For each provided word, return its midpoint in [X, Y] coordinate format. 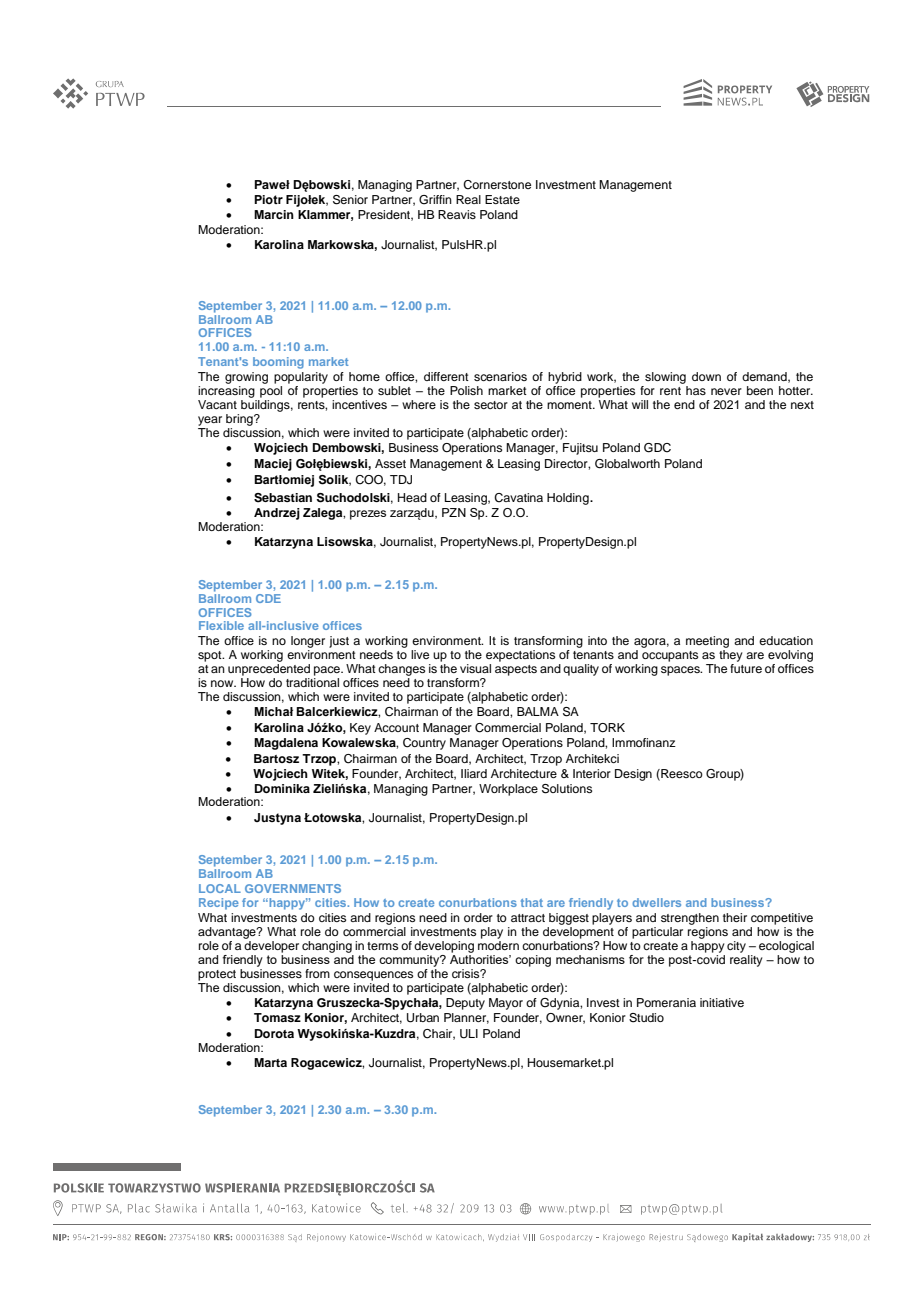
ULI [469, 1034]
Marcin [274, 214]
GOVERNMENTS [293, 888]
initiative [722, 1002]
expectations [520, 656]
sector [491, 405]
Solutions [567, 789]
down [706, 376]
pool [271, 392]
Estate [502, 199]
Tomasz [277, 1017]
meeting [707, 642]
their [735, 917]
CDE [268, 598]
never [726, 391]
